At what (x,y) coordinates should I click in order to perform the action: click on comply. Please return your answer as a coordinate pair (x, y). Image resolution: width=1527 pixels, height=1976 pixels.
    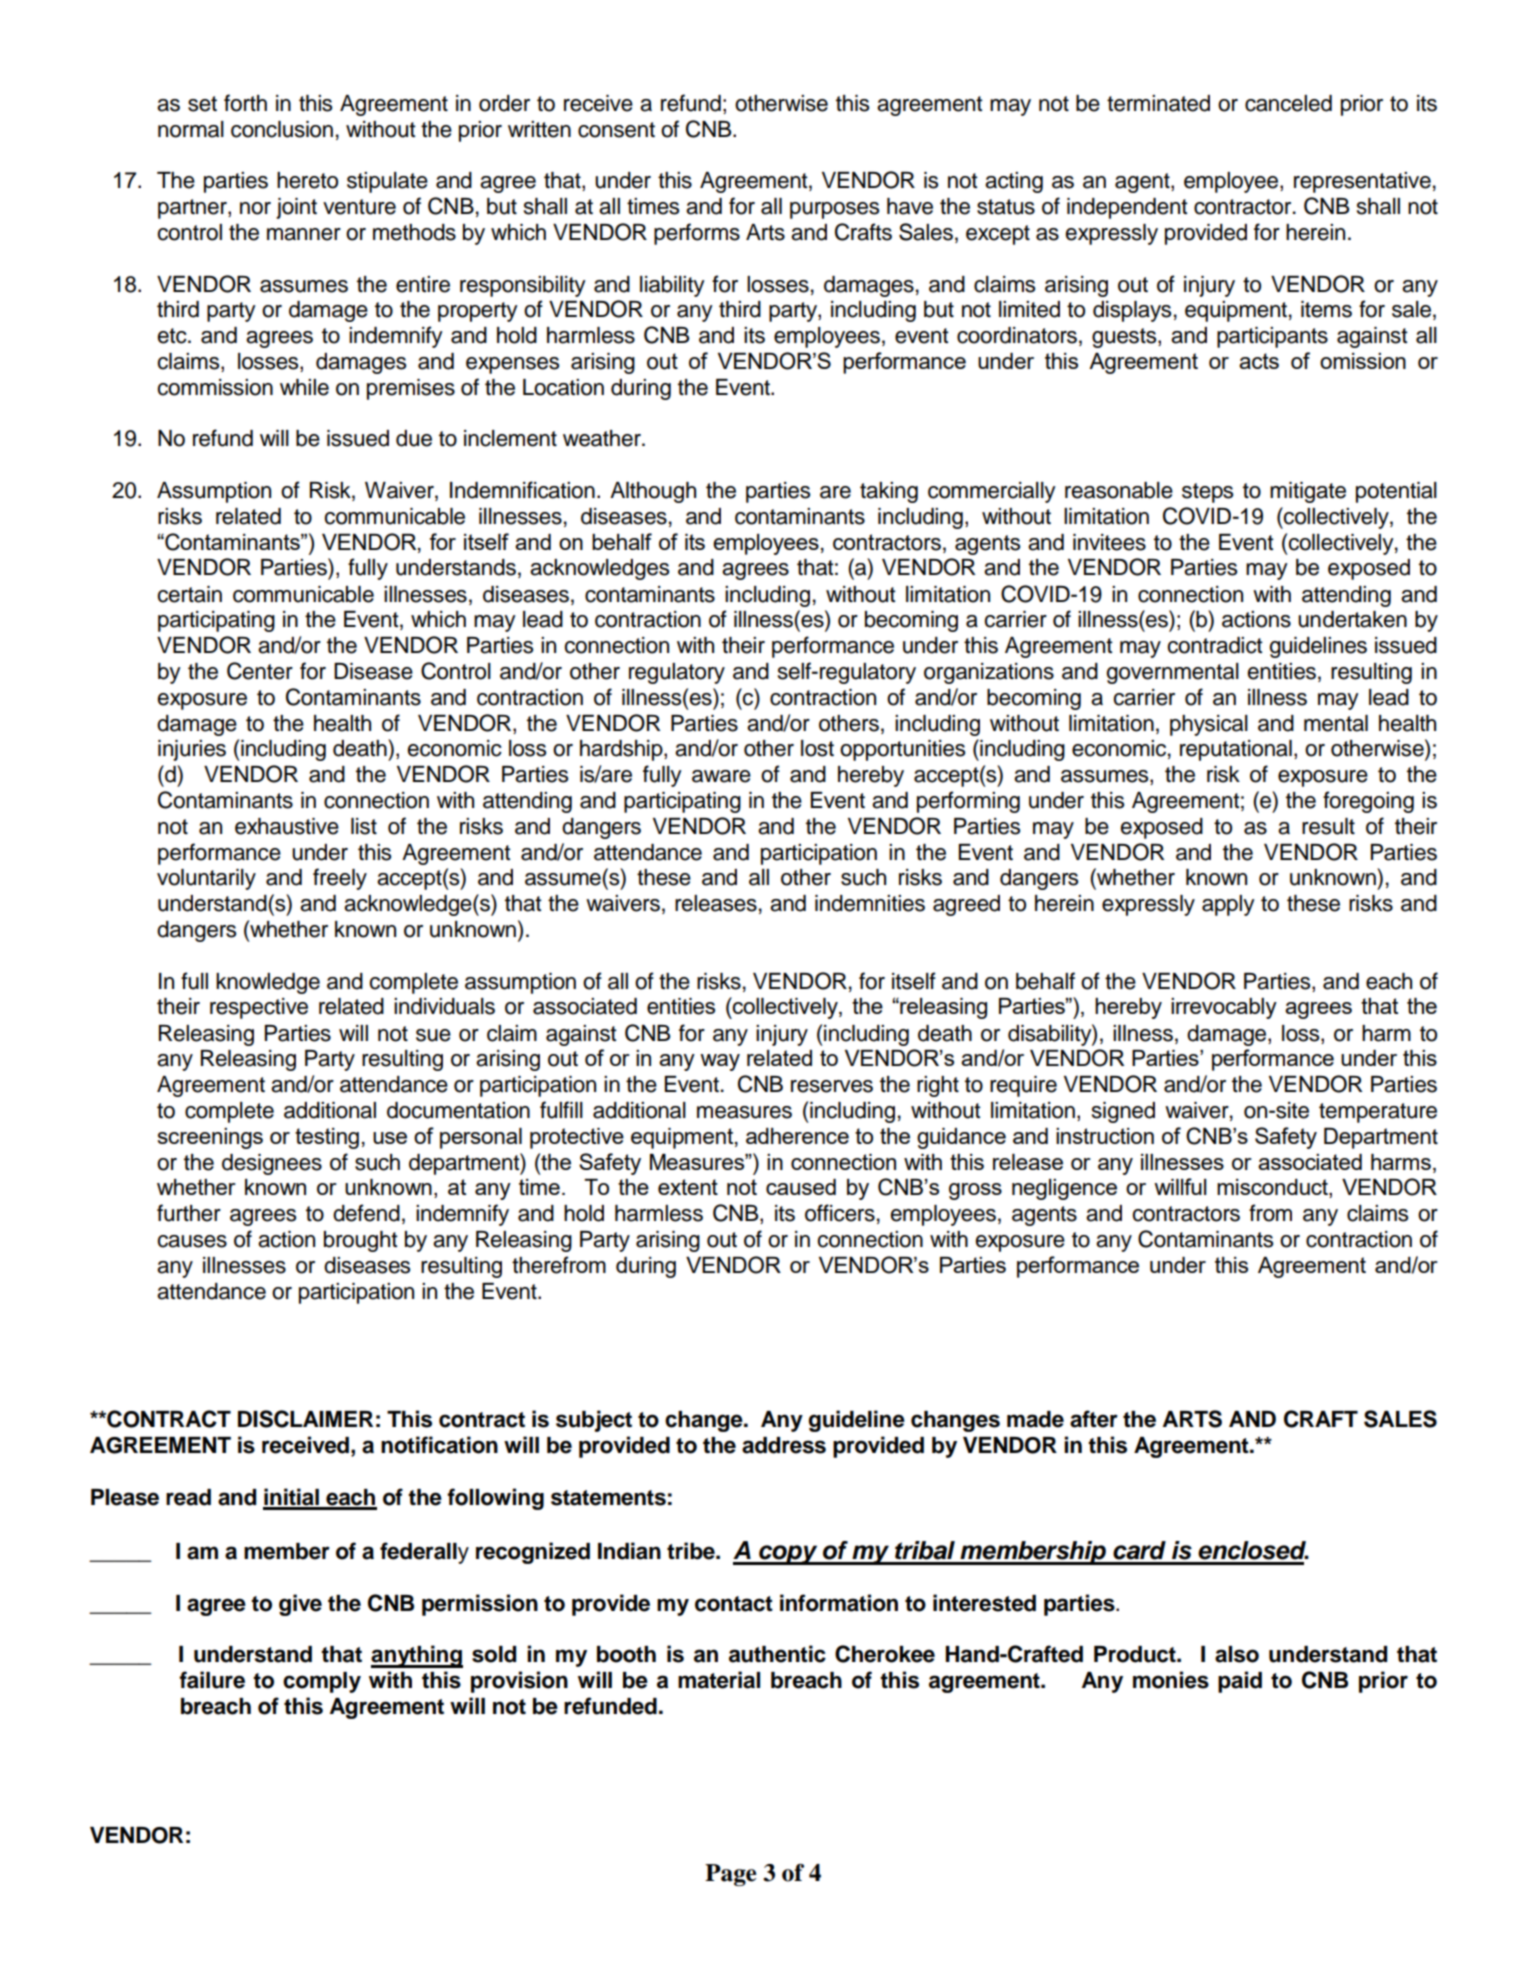
    Looking at the image, I should click on (322, 1682).
